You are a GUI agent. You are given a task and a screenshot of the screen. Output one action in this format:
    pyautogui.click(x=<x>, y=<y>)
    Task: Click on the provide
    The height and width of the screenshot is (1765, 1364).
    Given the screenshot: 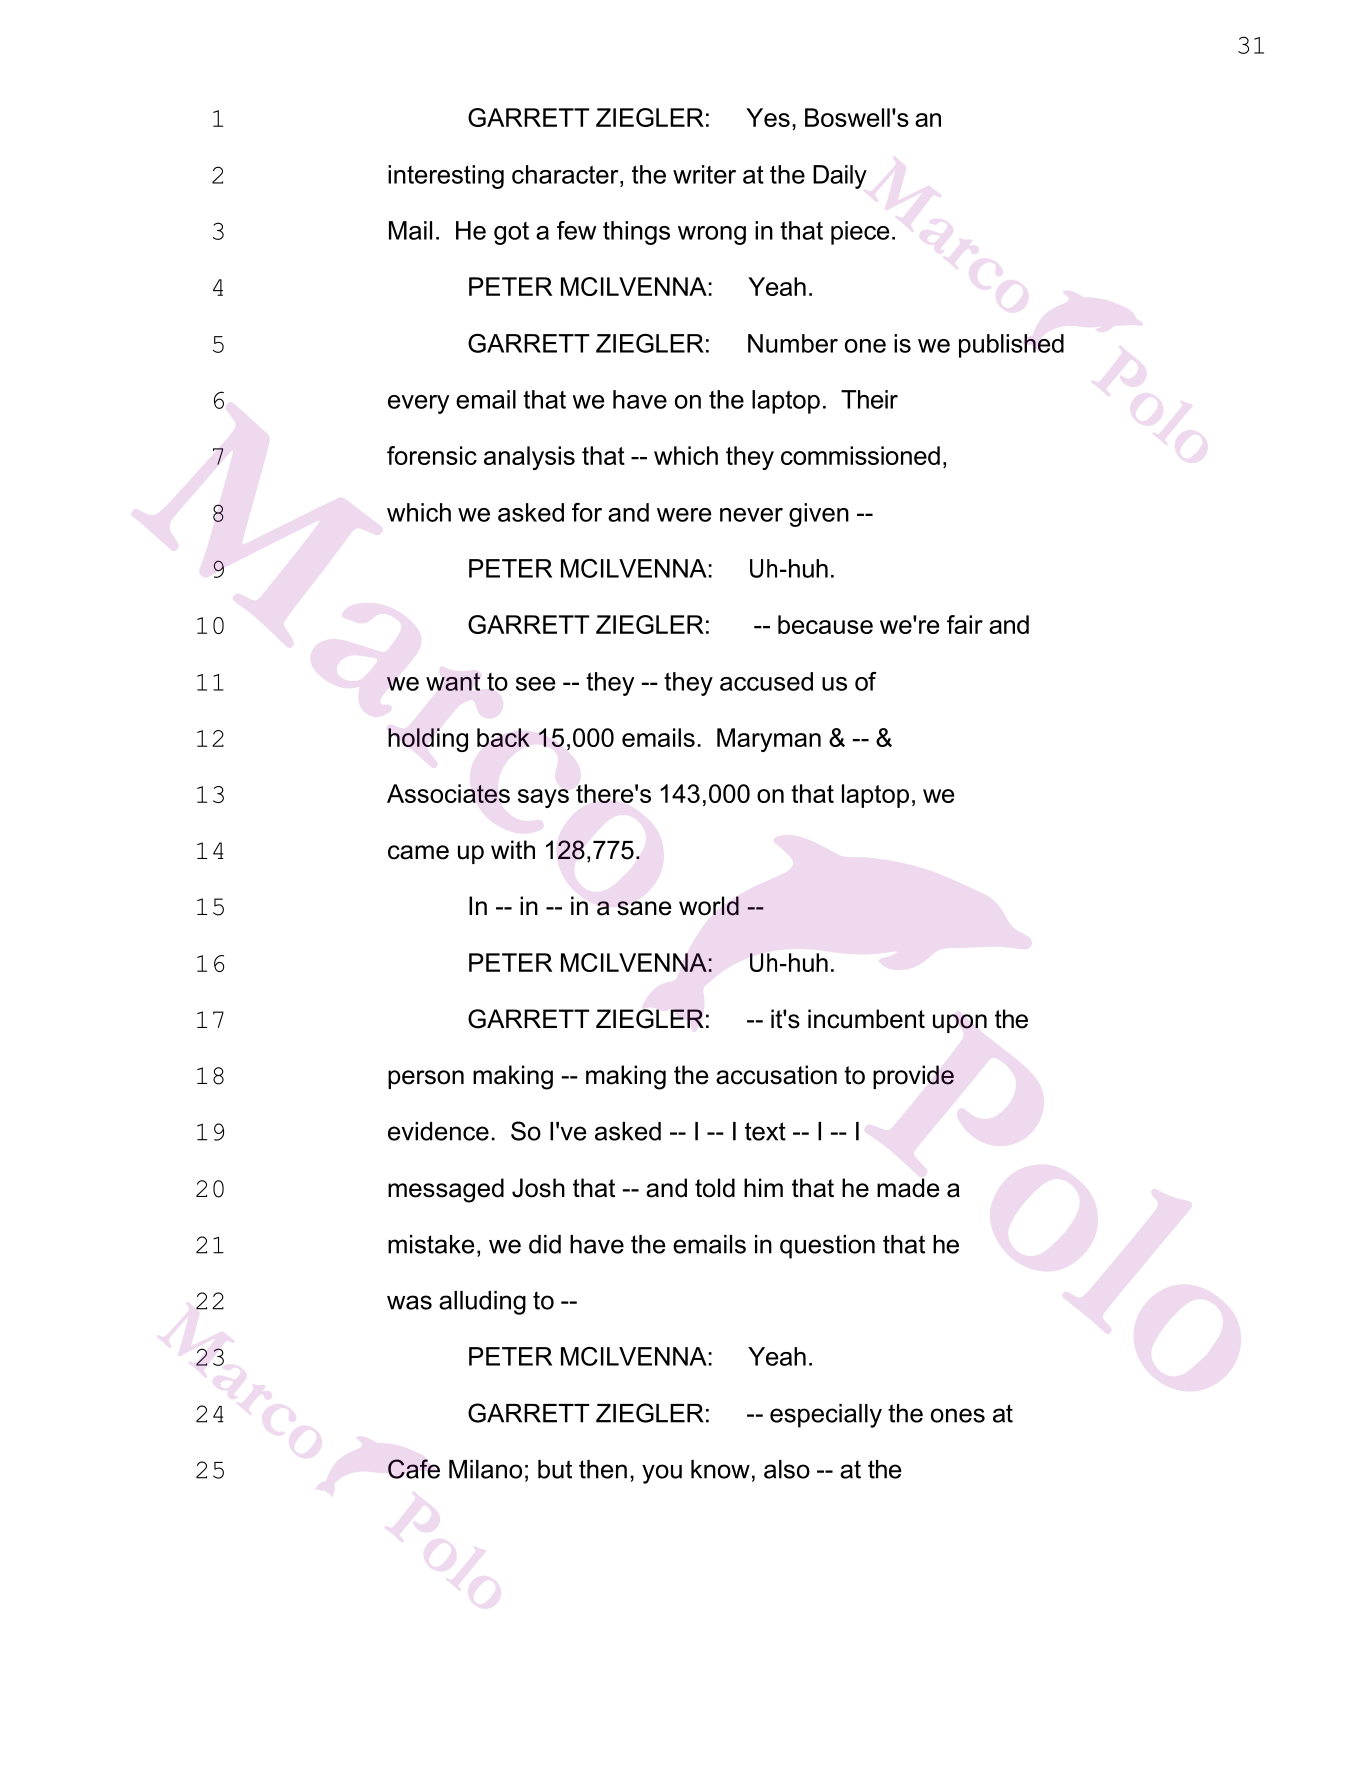 What is the action you would take?
    pyautogui.click(x=913, y=1077)
